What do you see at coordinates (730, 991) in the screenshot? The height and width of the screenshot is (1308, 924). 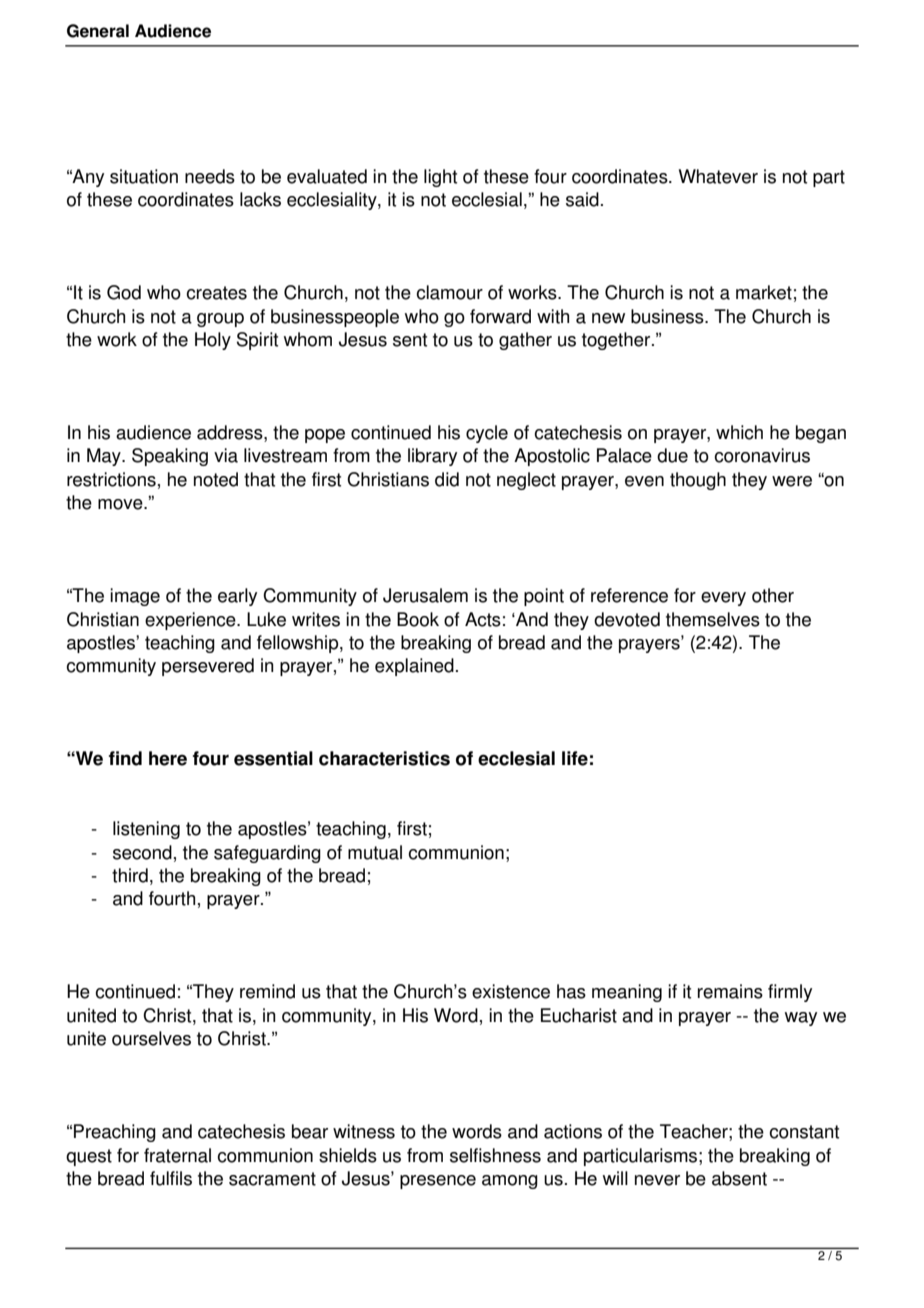 I see `remains` at bounding box center [730, 991].
